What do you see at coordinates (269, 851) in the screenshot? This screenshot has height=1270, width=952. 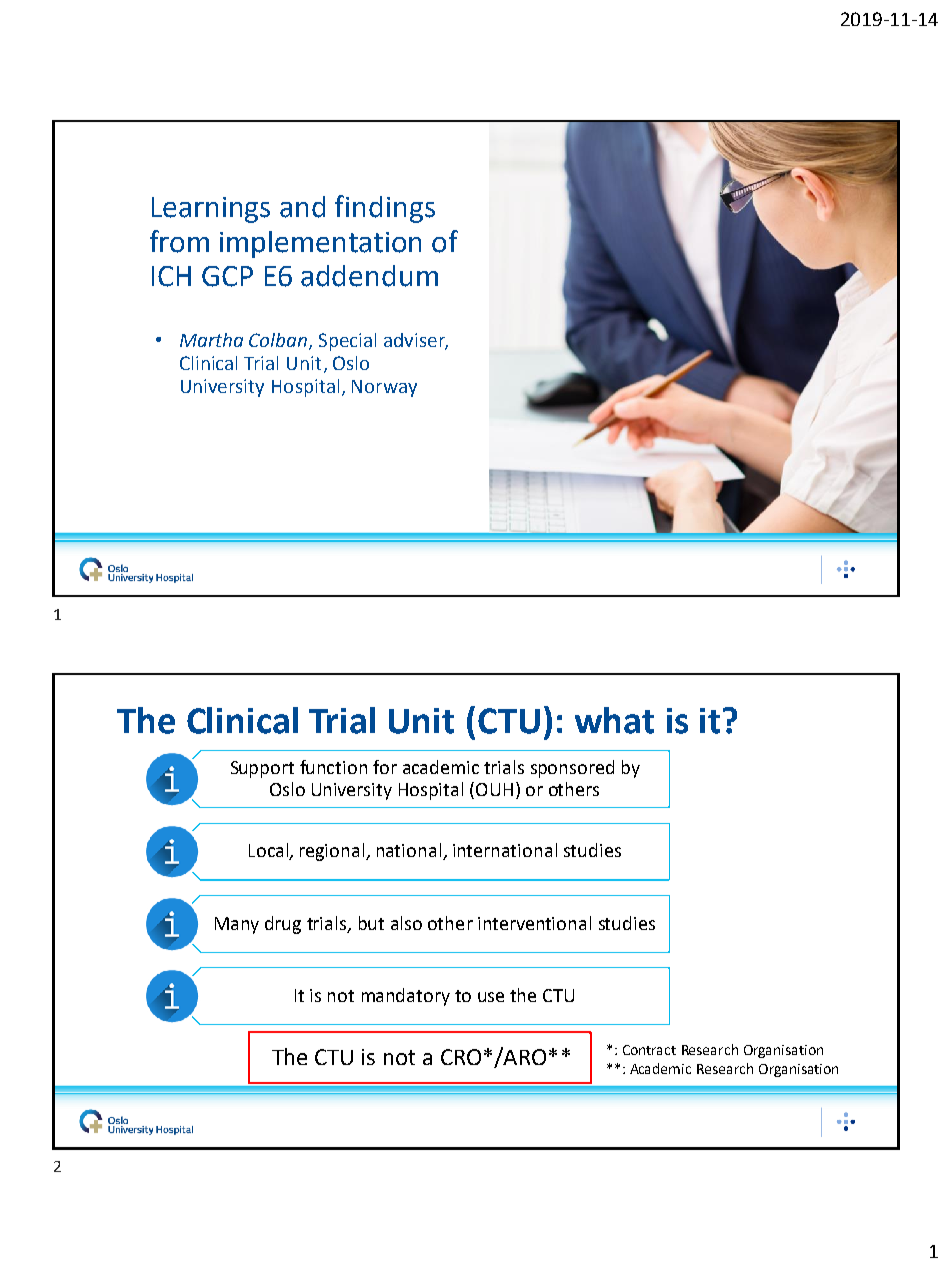 I see `Local` at bounding box center [269, 851].
